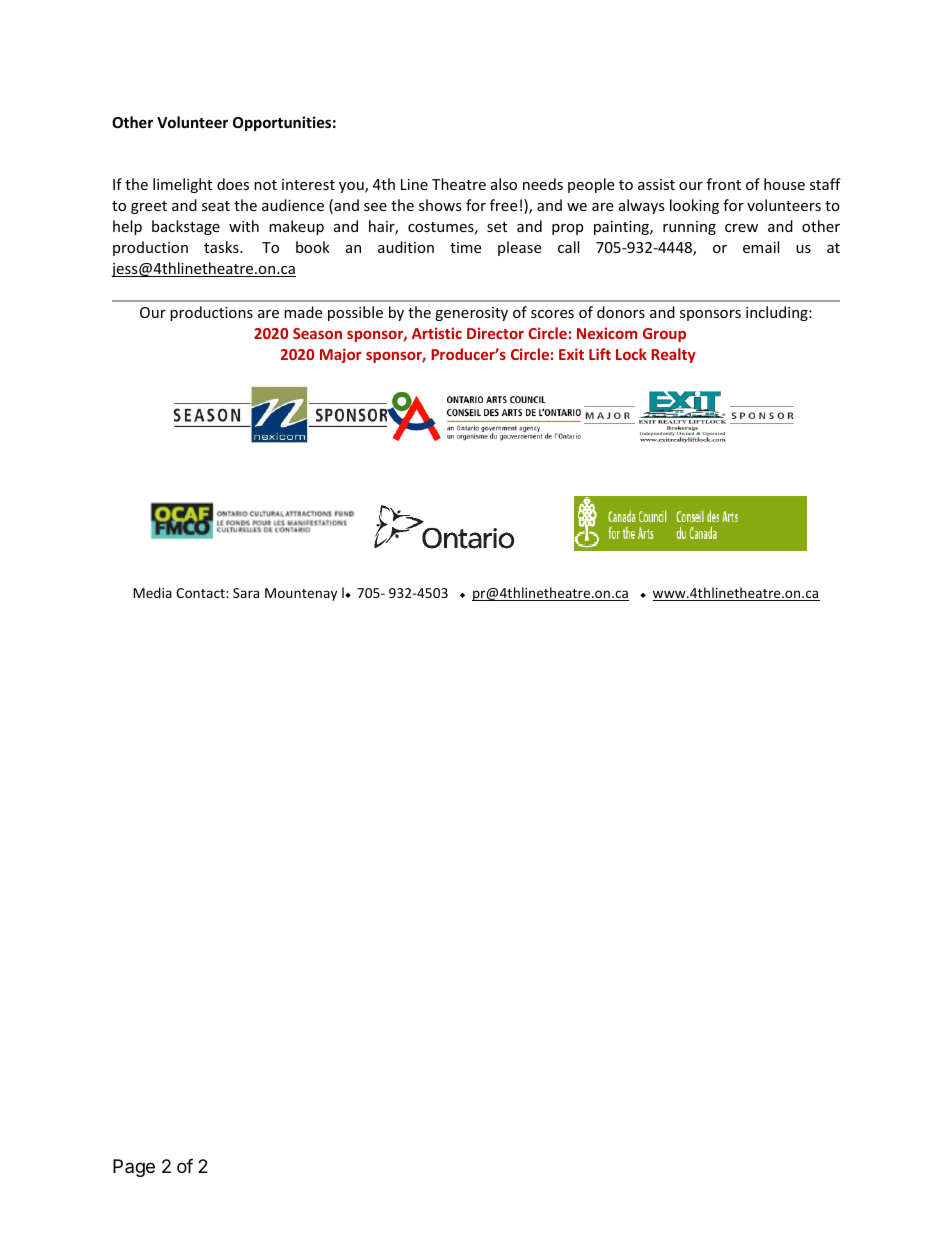 Image resolution: width=952 pixels, height=1233 pixels. Describe the element at coordinates (631, 354) in the document. I see `Lock` at that location.
